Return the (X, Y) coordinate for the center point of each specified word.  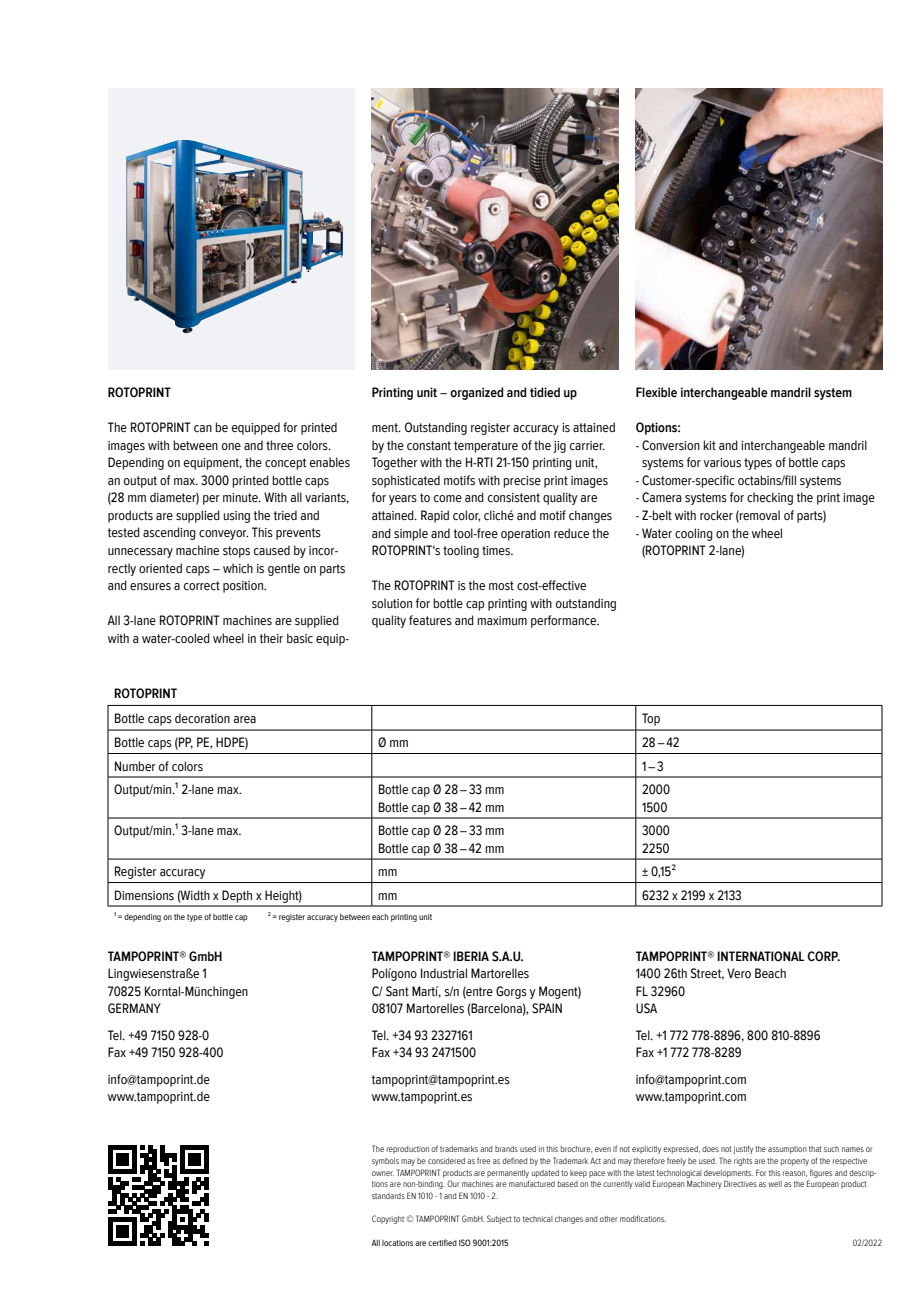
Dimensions (144, 895)
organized (477, 393)
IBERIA (471, 956)
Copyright (388, 1219)
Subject (499, 1219)
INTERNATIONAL (760, 956)
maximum (502, 620)
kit (709, 445)
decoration (202, 718)
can (203, 428)
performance (565, 621)
